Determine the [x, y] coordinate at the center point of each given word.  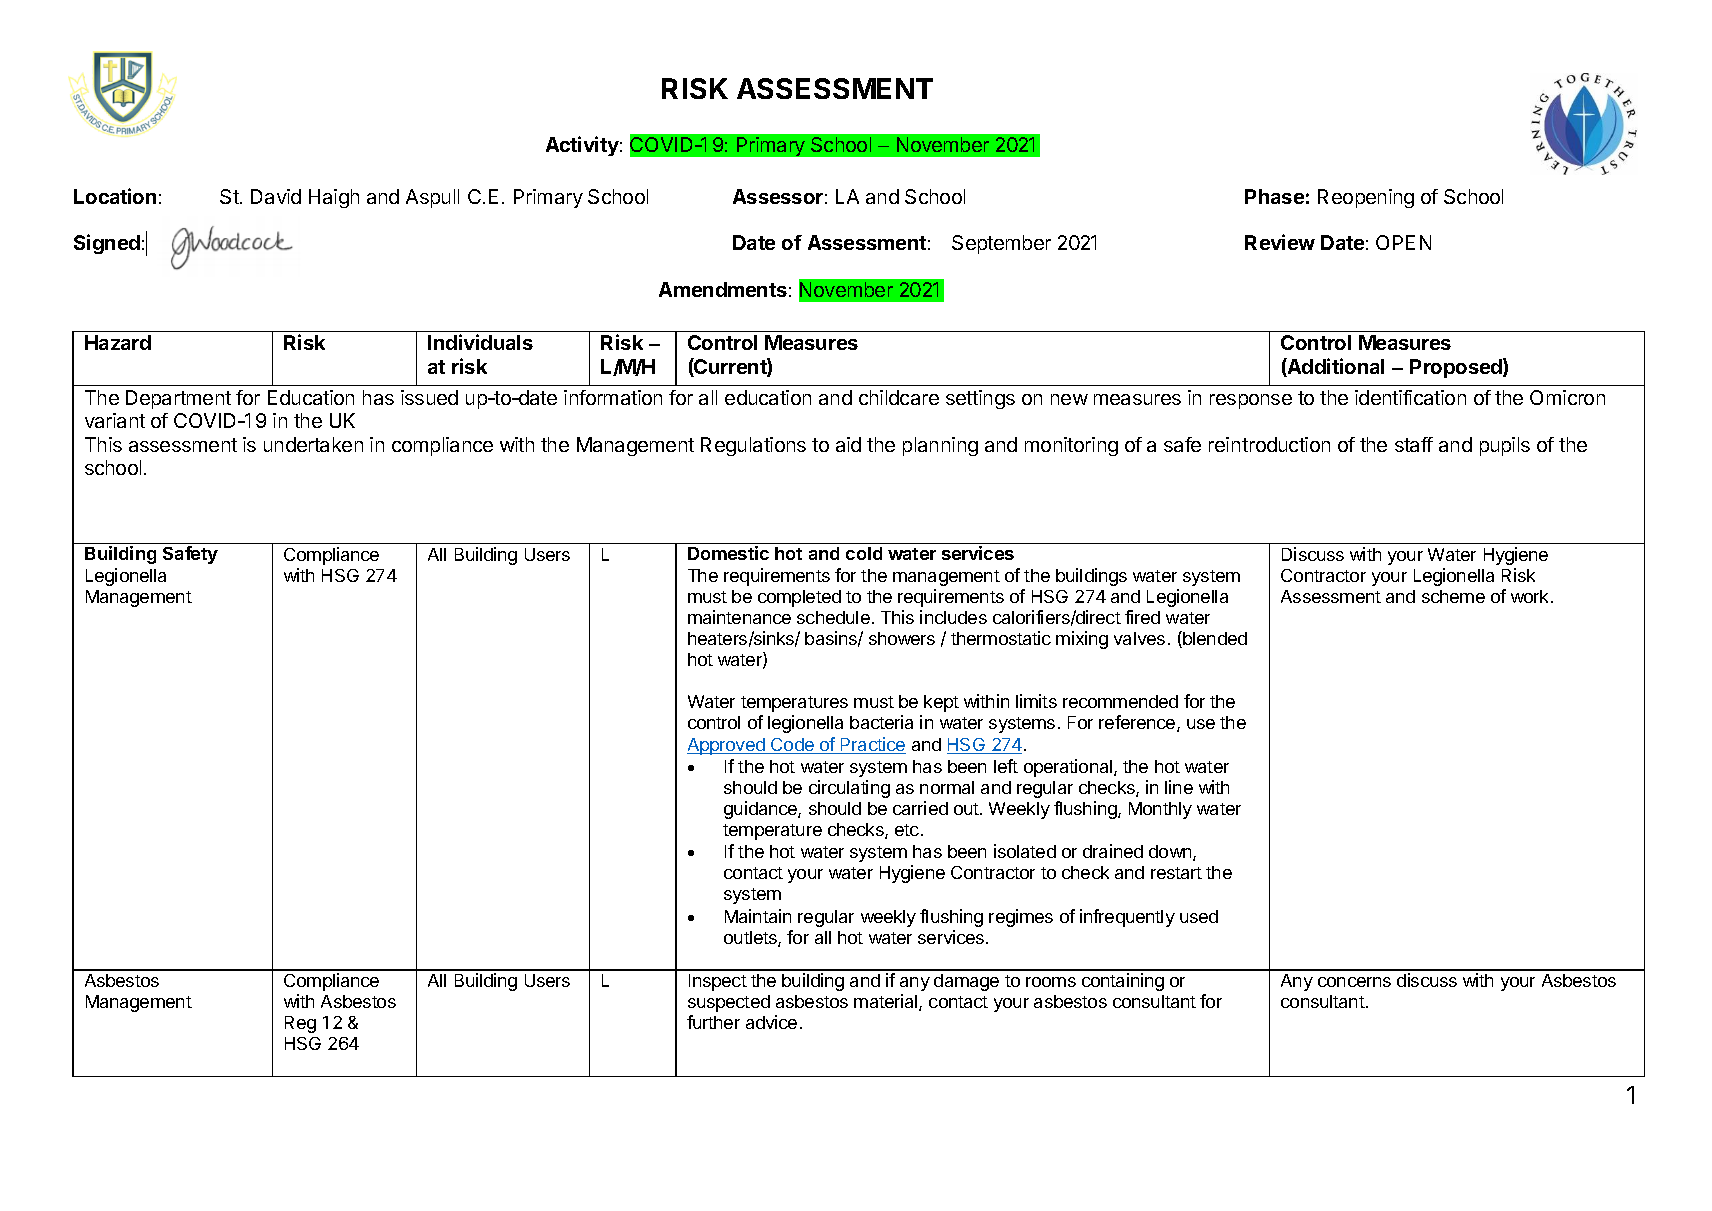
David [276, 196]
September [1001, 244]
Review [1280, 242]
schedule [833, 617]
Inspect [718, 982]
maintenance [739, 617]
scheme [1453, 596]
